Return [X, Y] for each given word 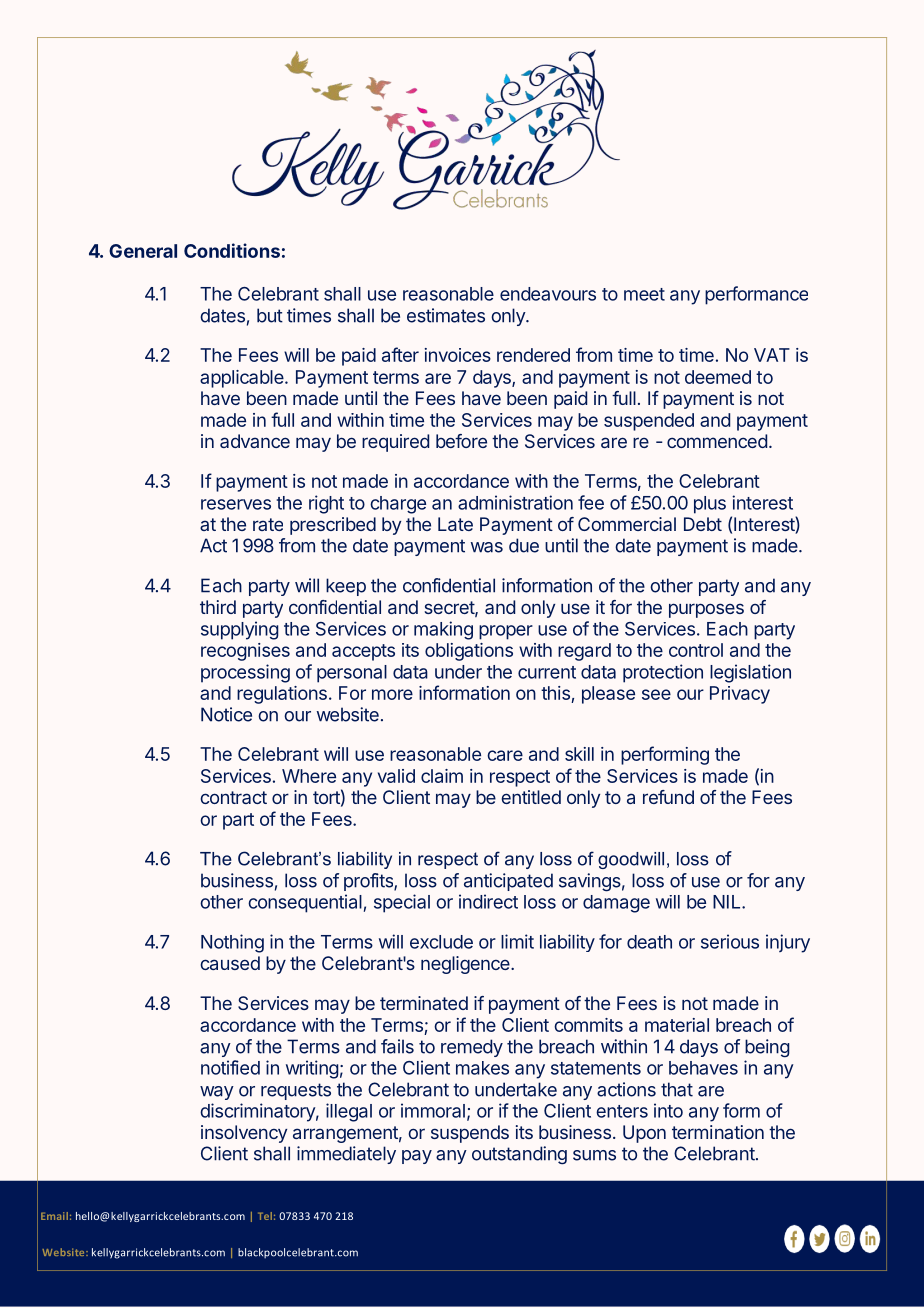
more [392, 694]
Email [54, 1216]
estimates [446, 315]
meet [644, 294]
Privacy [740, 695]
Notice [226, 714]
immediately [346, 1155]
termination [718, 1132]
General [143, 251]
